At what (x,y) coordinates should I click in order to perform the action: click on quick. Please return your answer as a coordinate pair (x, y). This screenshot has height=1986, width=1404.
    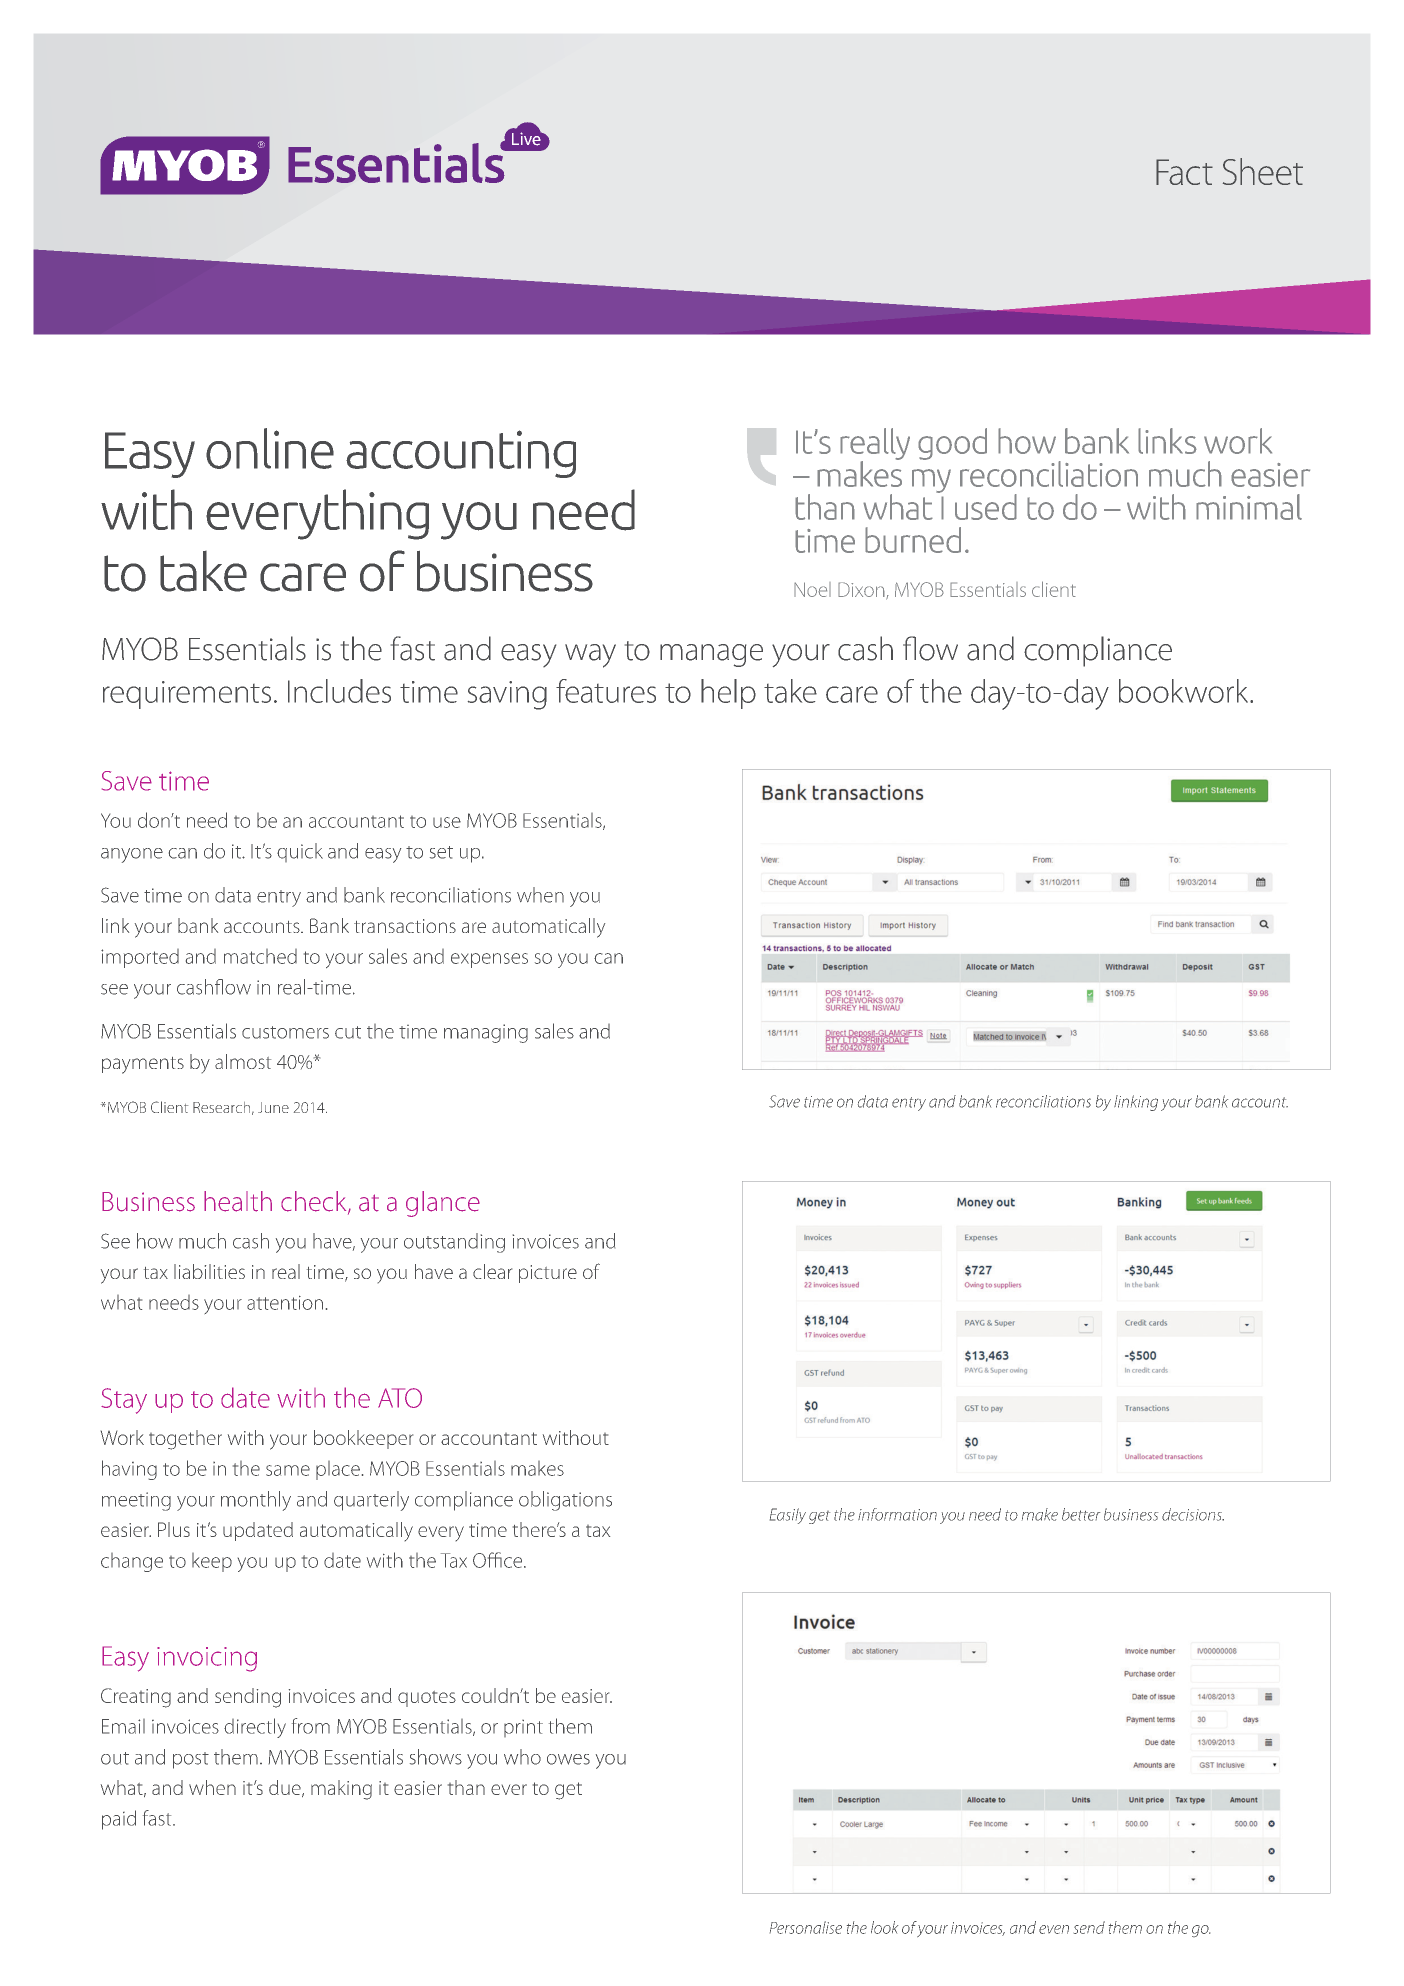
    Looking at the image, I should click on (300, 852).
